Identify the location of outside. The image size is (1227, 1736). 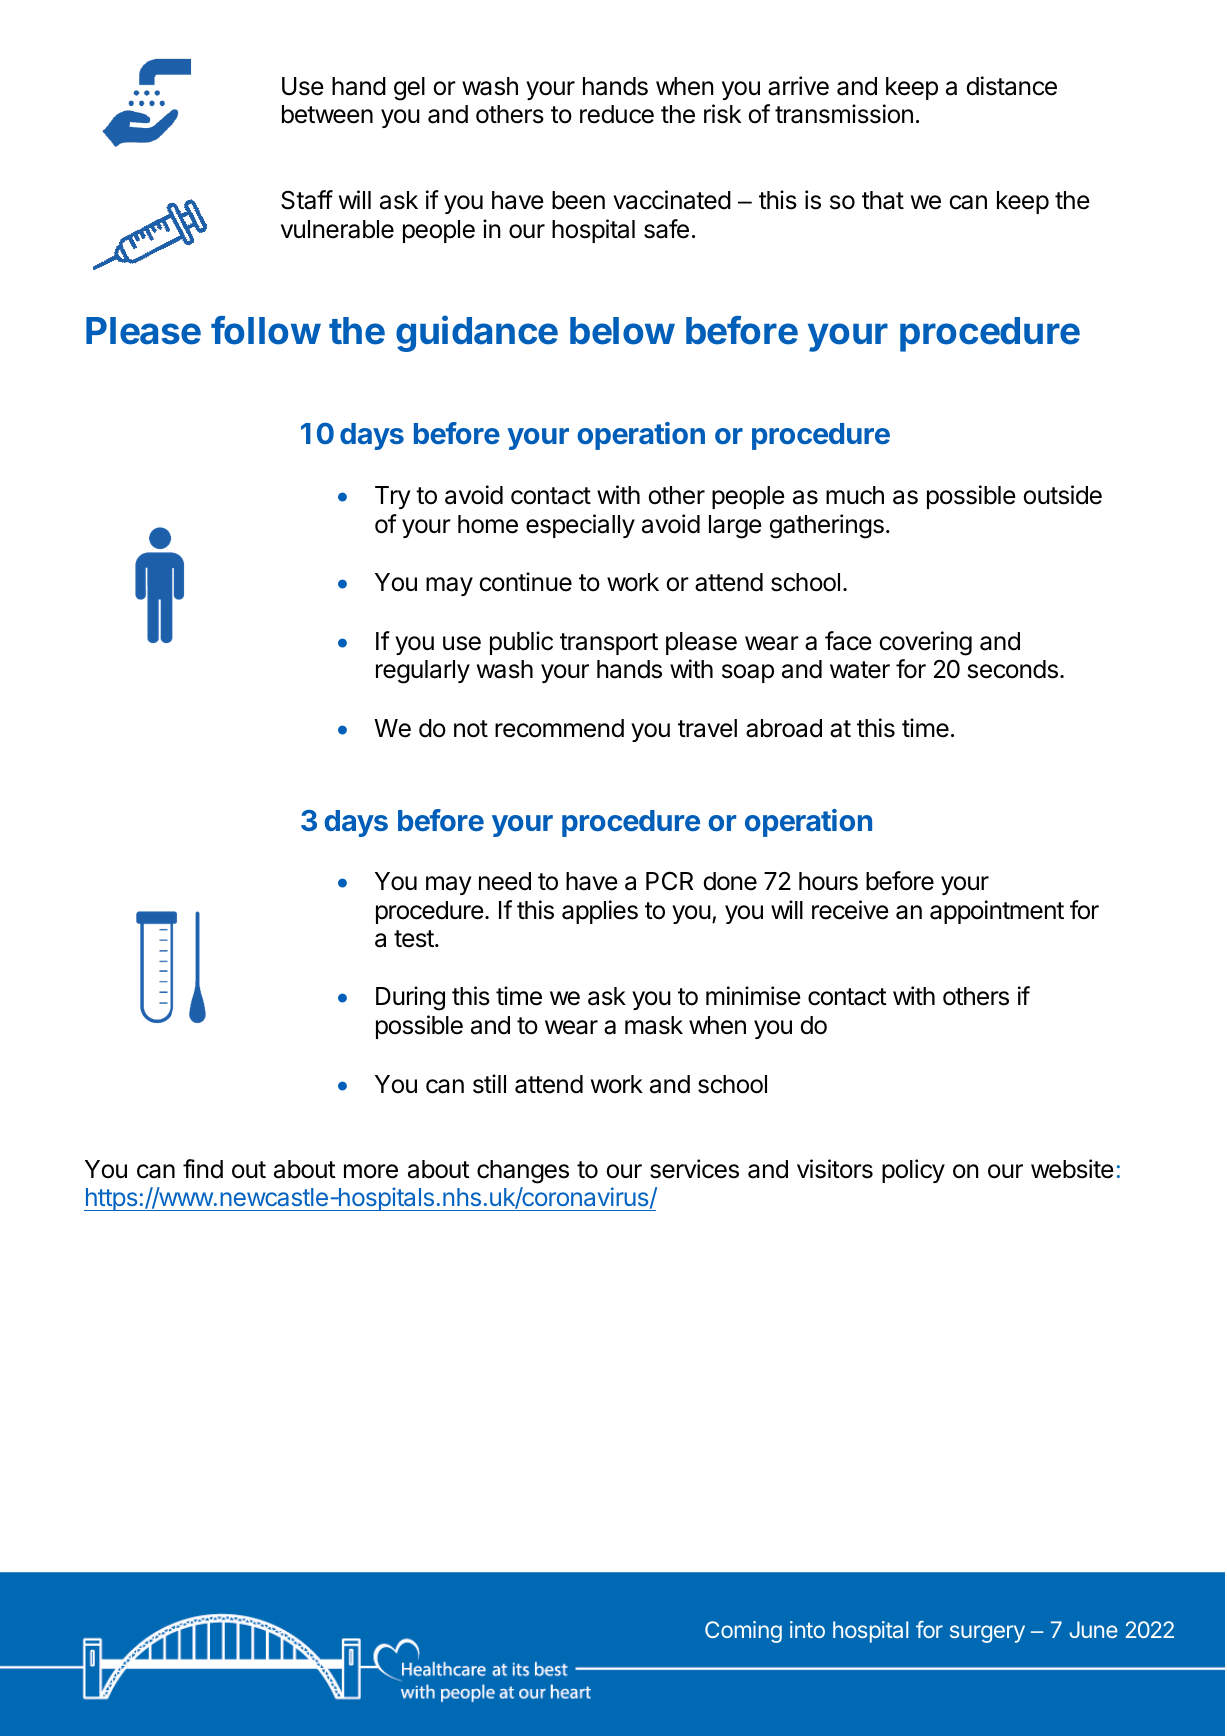
(1062, 495).
